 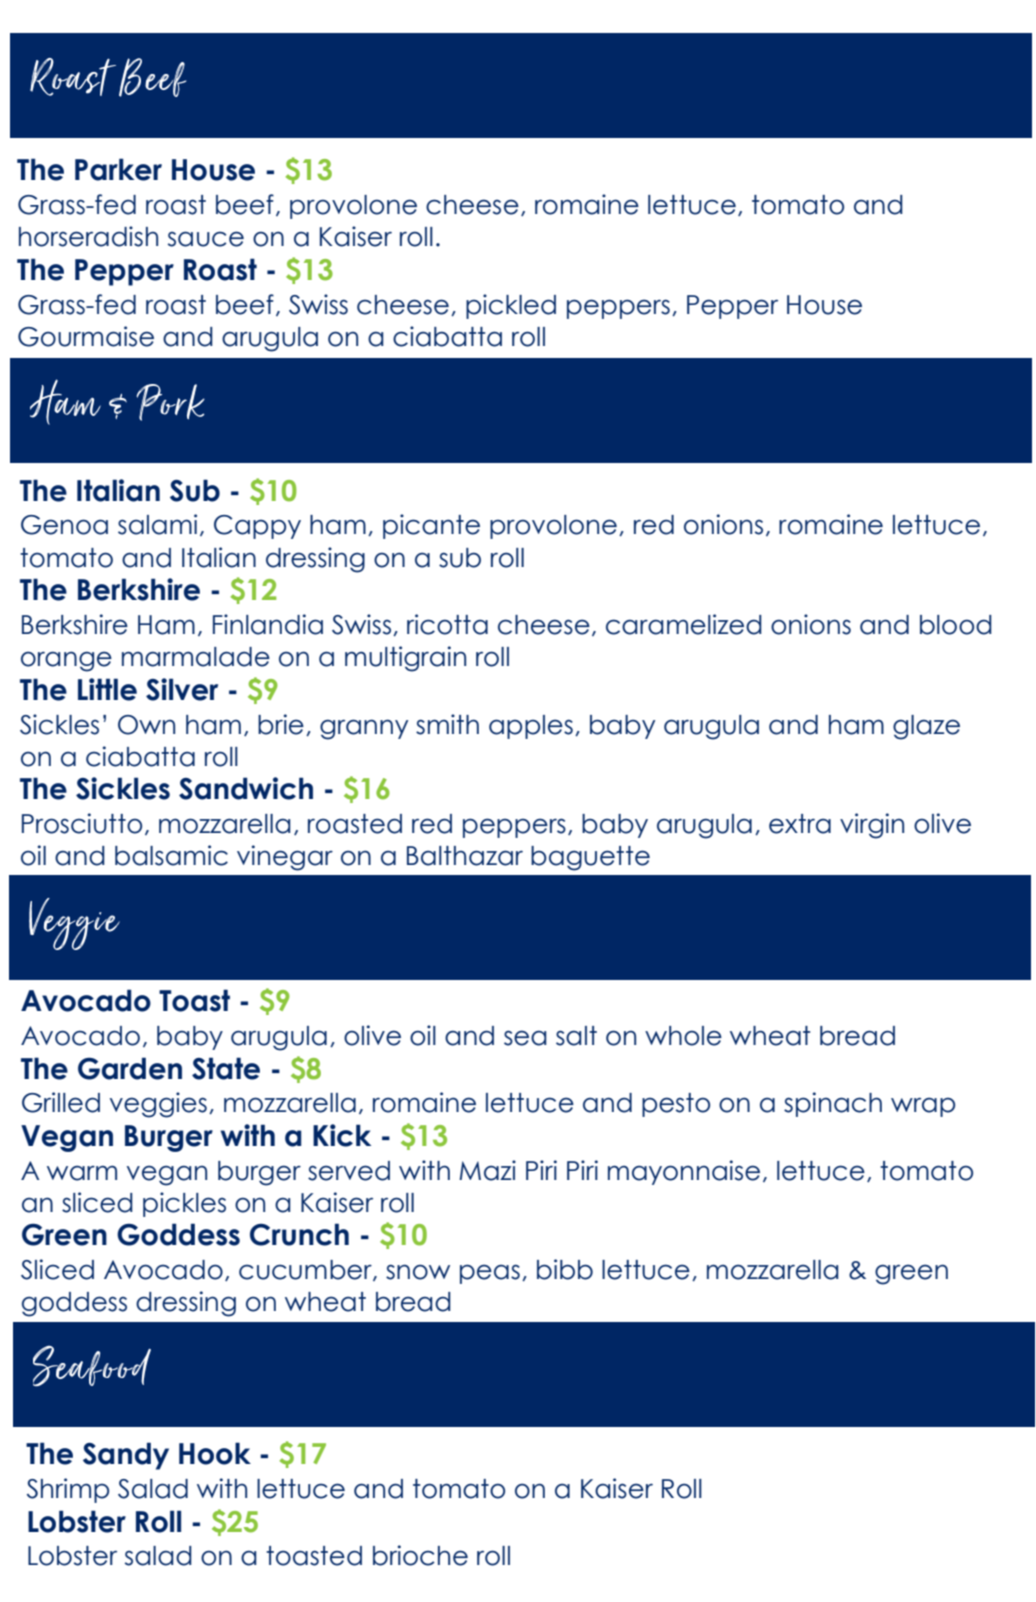 What do you see at coordinates (511, 306) in the screenshot?
I see `pickled` at bounding box center [511, 306].
